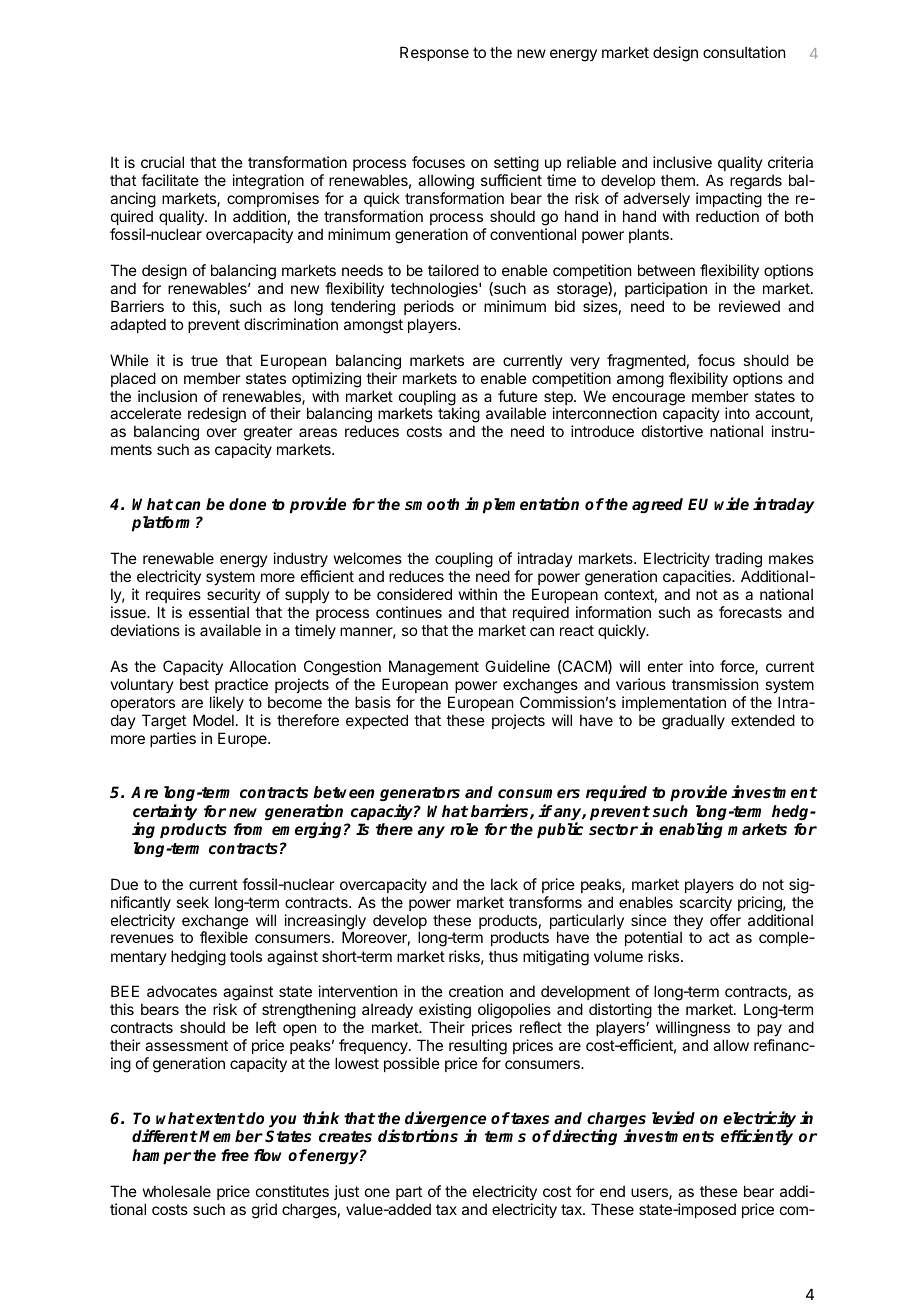 This document has width=924, height=1308. What do you see at coordinates (464, 829) in the document?
I see `role` at bounding box center [464, 829].
